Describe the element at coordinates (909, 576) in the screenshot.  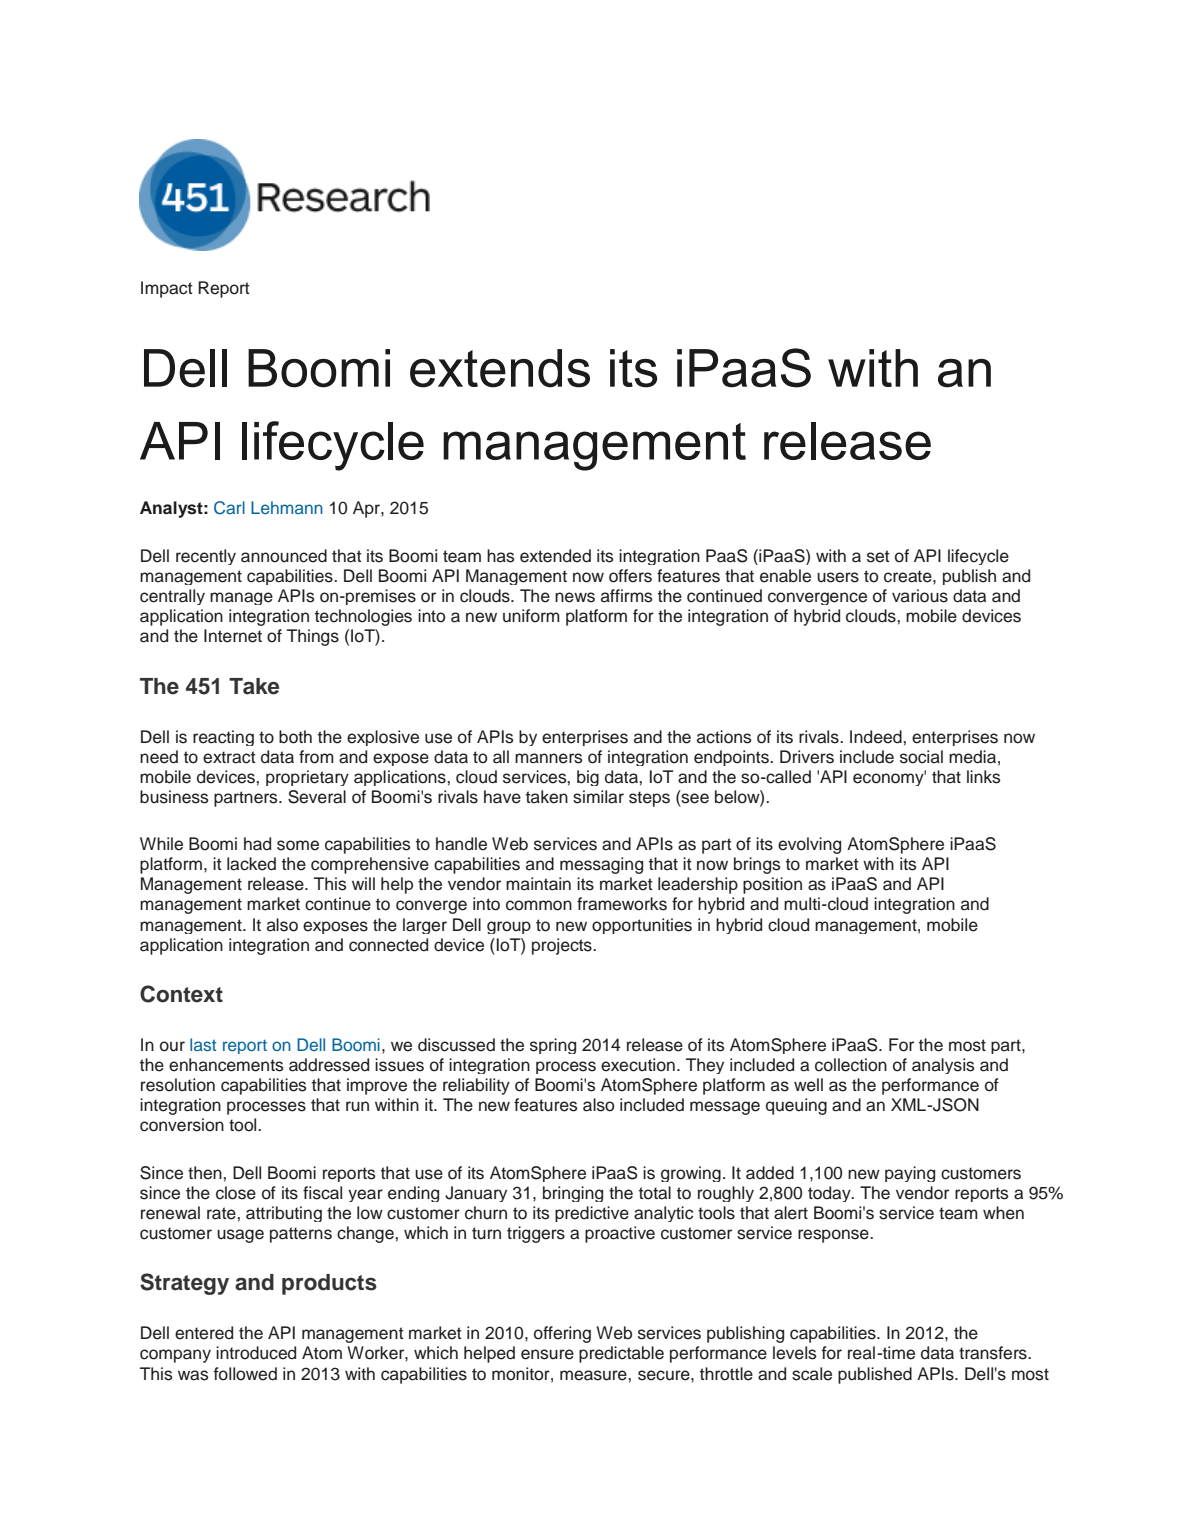
I see `create` at that location.
